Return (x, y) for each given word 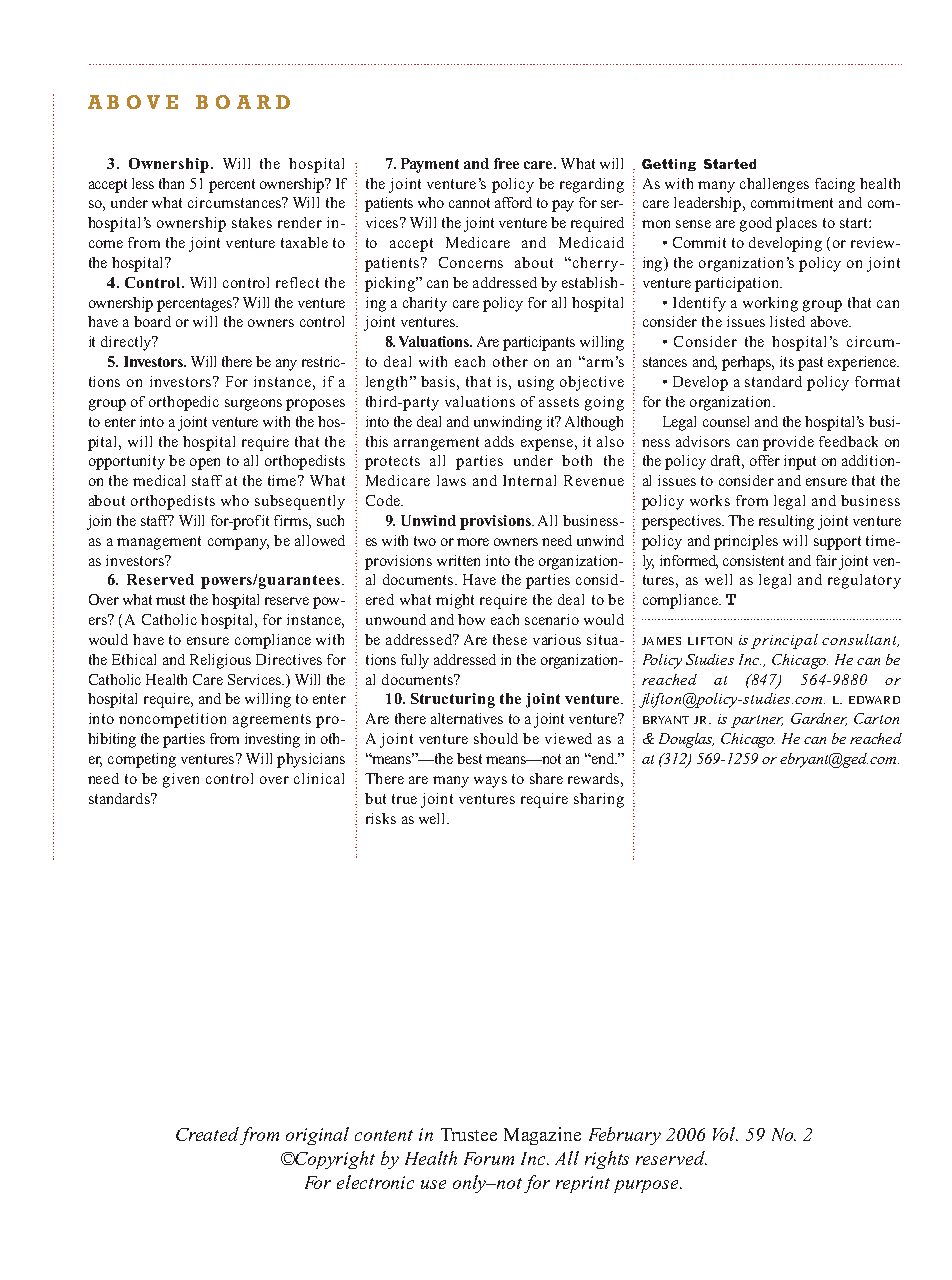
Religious (220, 661)
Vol (725, 1134)
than (171, 183)
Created (207, 1134)
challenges (774, 185)
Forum (489, 1158)
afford (513, 202)
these (510, 639)
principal (784, 641)
